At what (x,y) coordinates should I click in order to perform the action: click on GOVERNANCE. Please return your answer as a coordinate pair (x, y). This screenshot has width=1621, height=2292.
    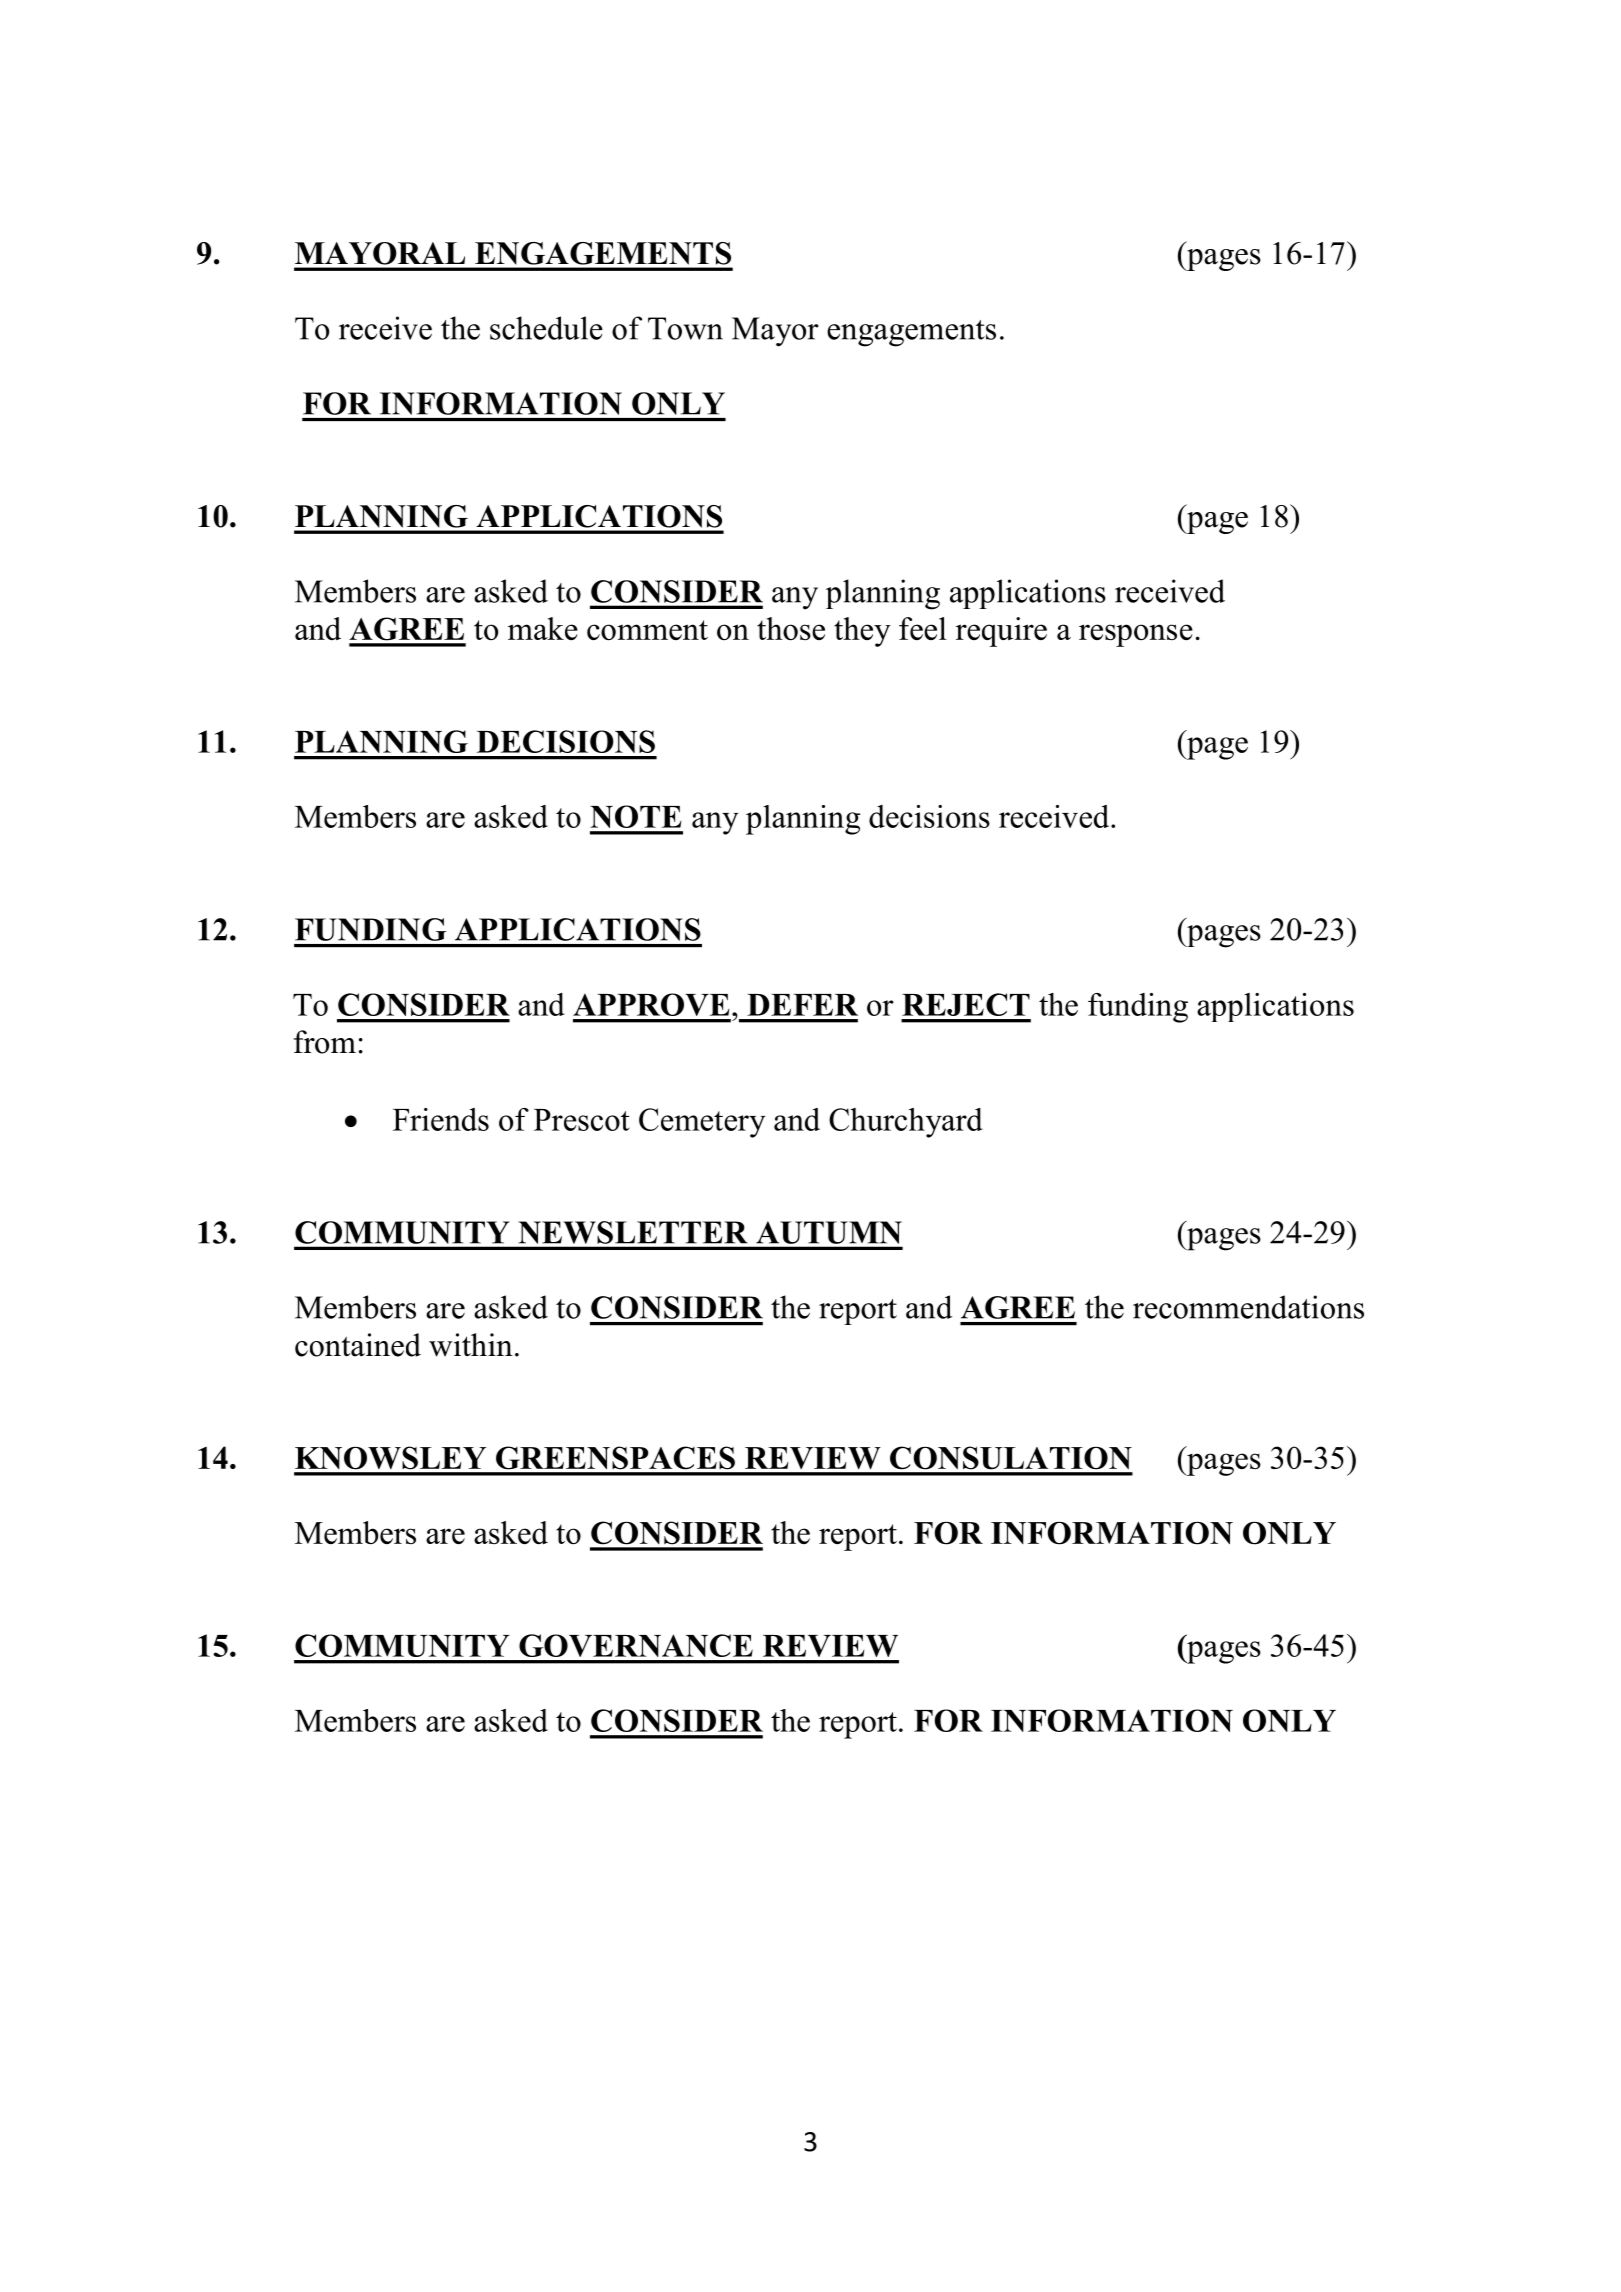
    Looking at the image, I should click on (636, 1645).
